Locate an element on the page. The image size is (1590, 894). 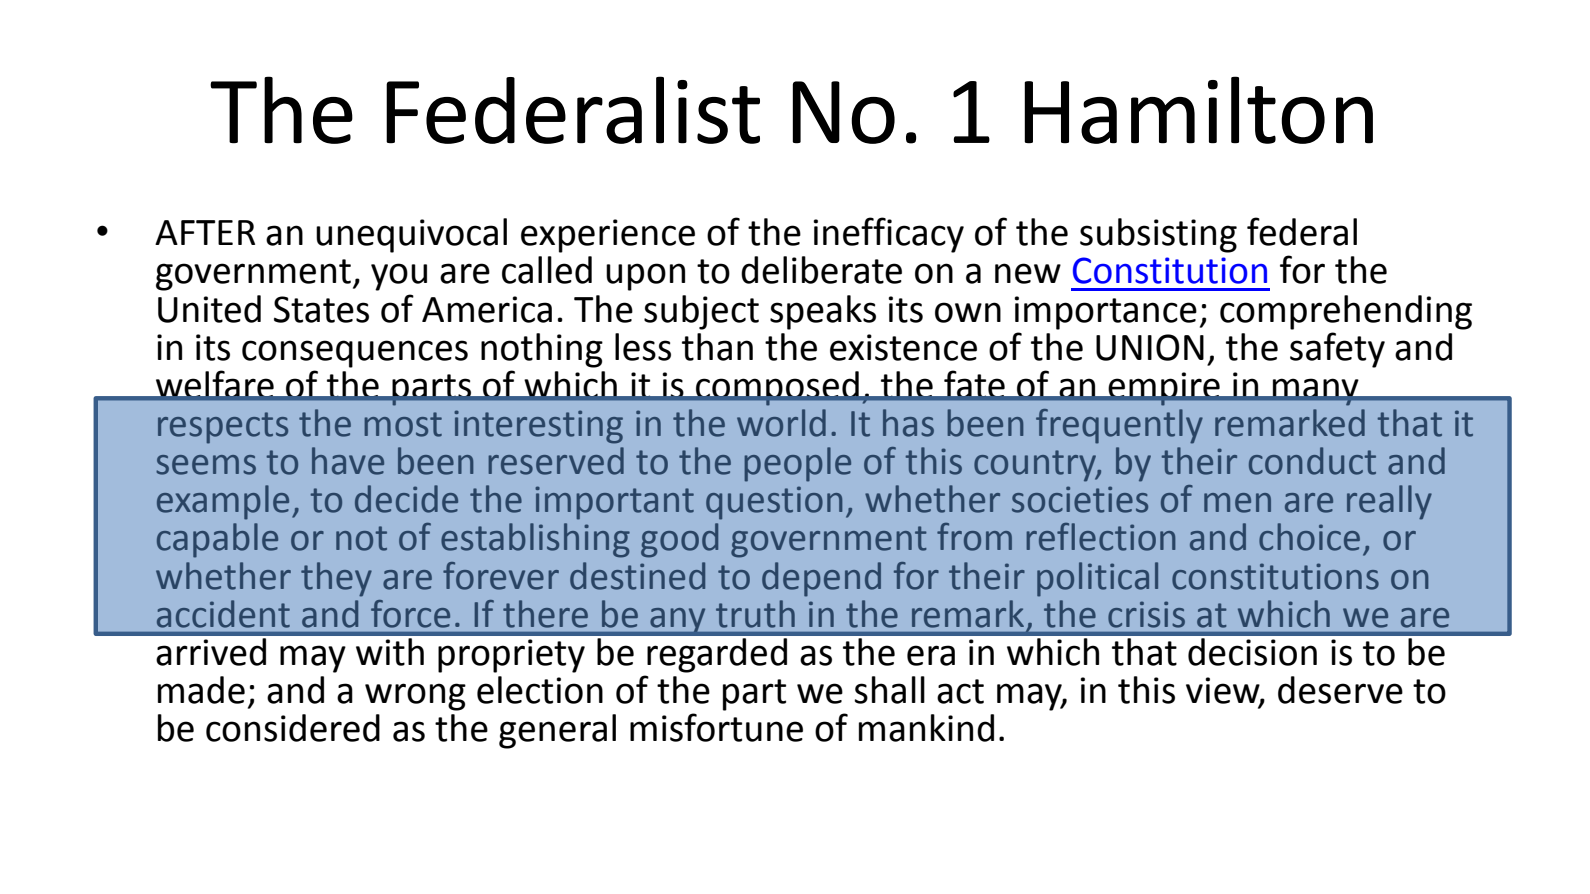
question is located at coordinates (774, 503).
